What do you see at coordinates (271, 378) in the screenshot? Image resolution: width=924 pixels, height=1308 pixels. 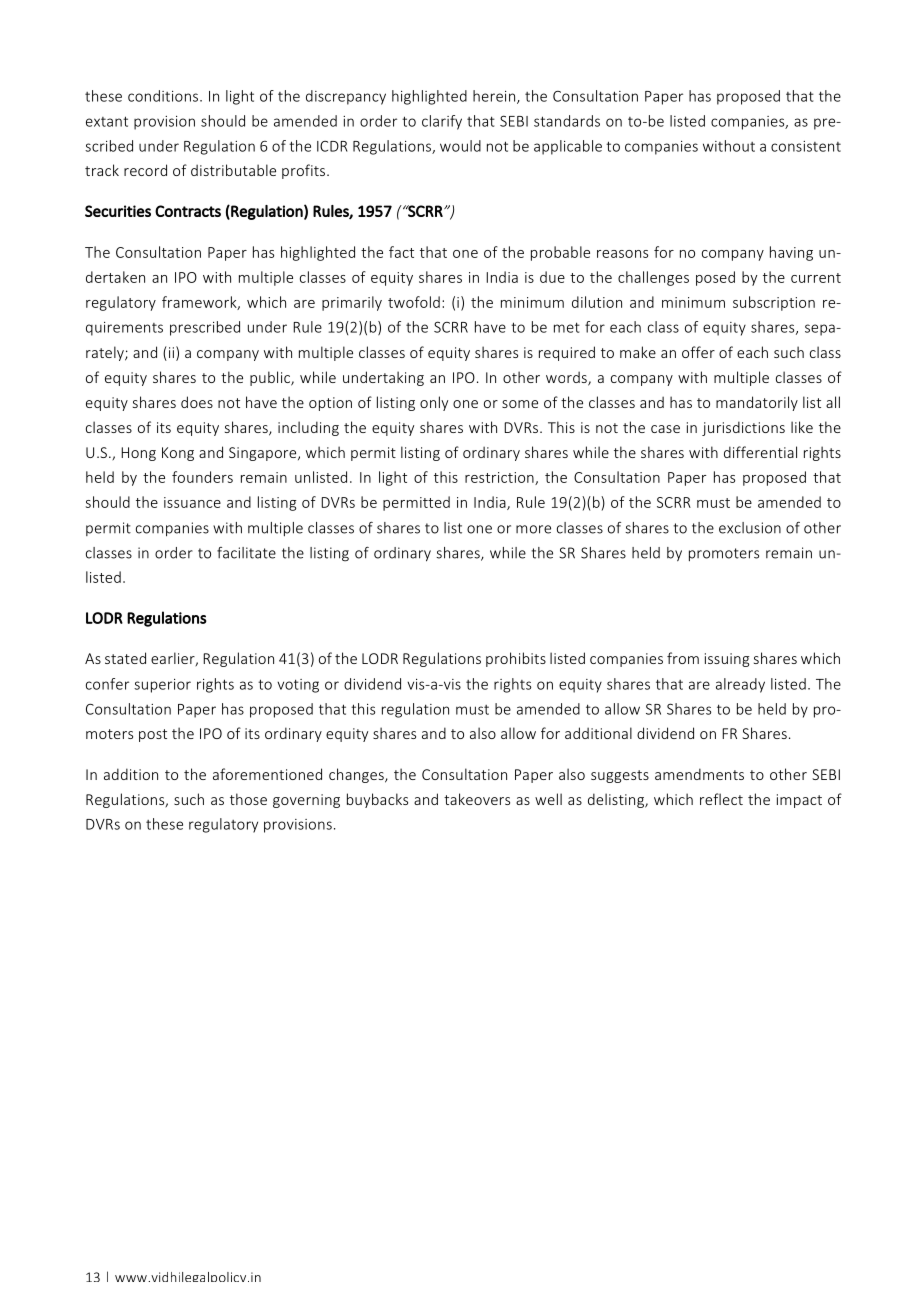 I see `public` at bounding box center [271, 378].
